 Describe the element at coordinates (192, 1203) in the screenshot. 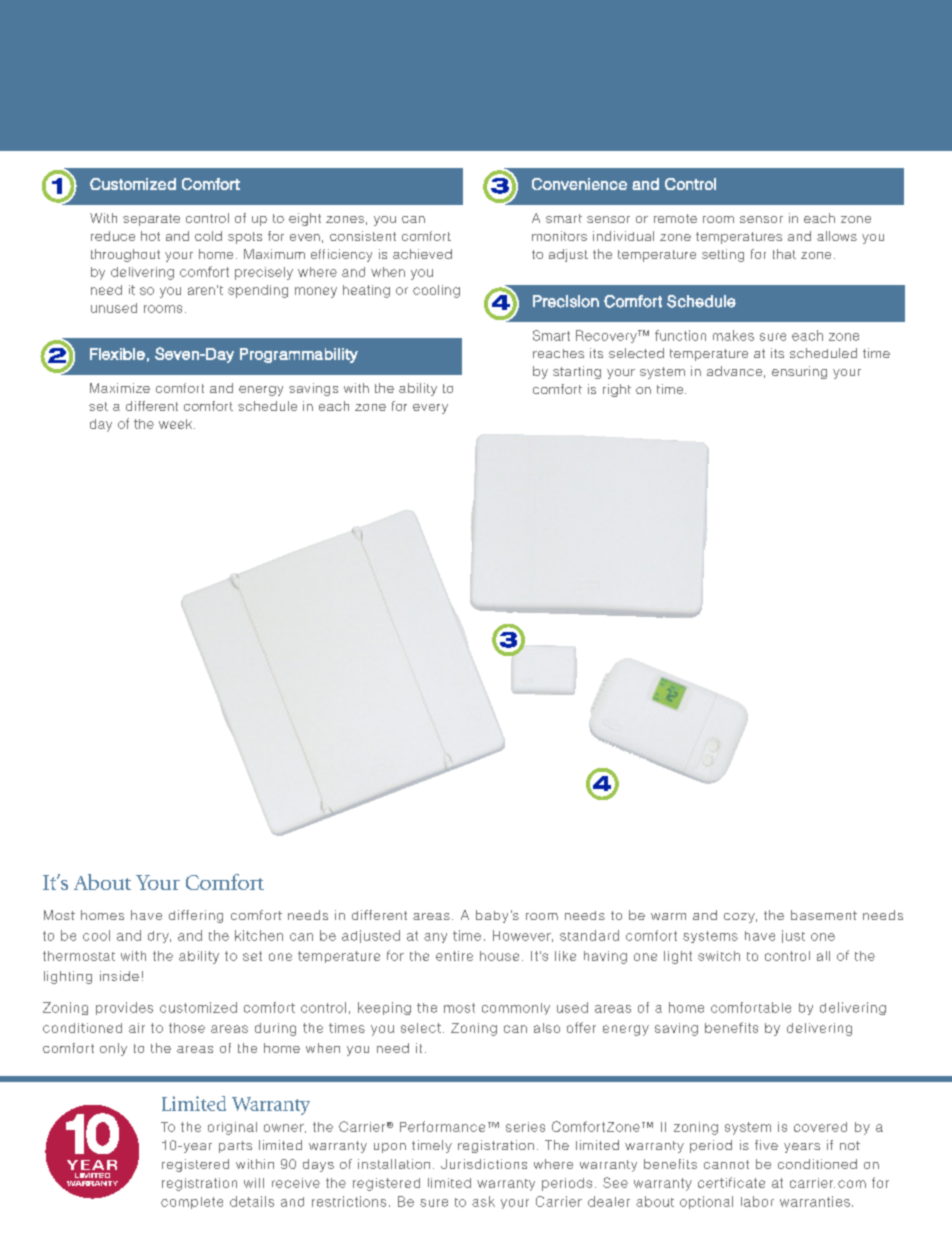

I see `complete` at that location.
